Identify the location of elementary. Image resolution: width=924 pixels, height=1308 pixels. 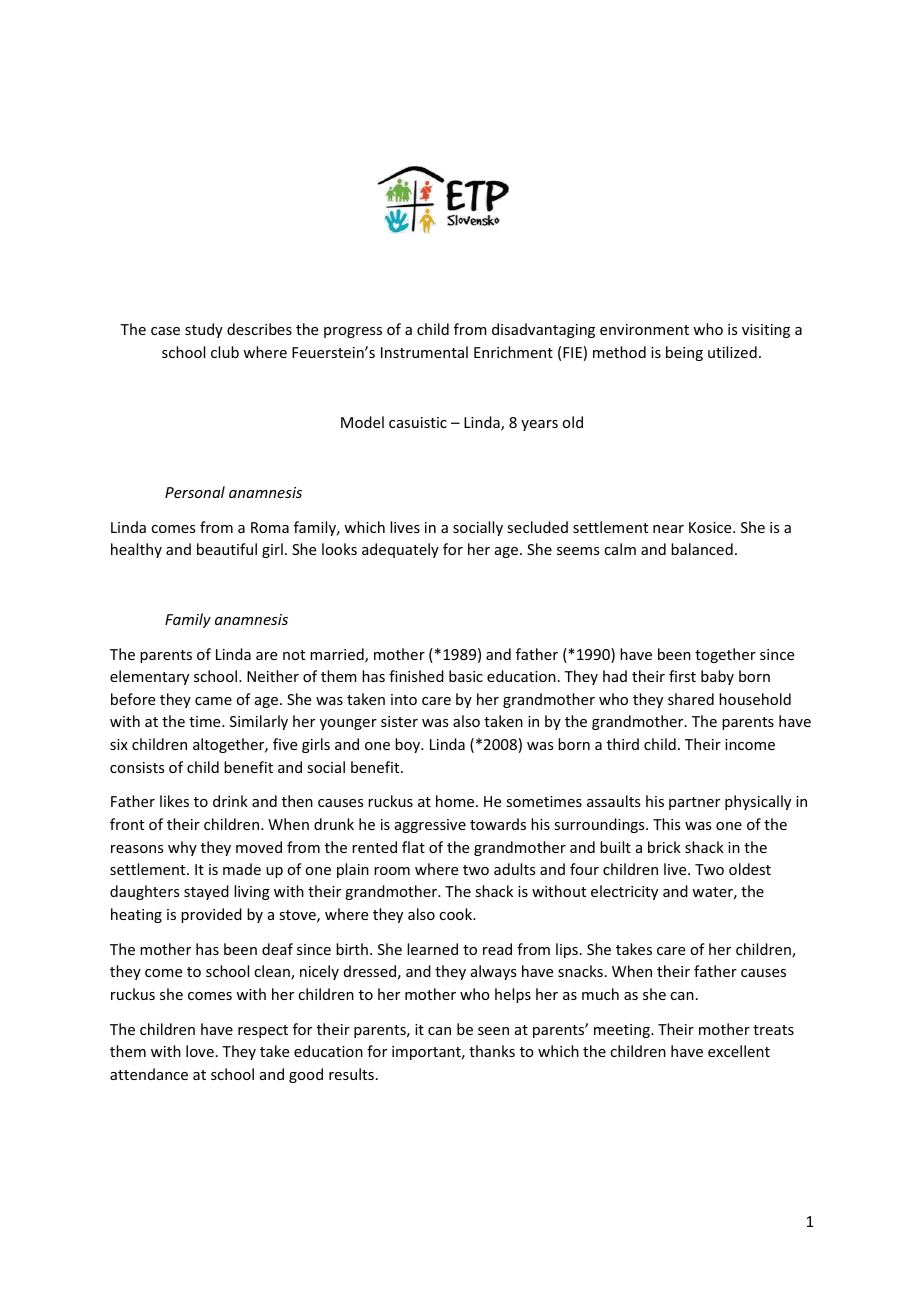
(149, 677).
